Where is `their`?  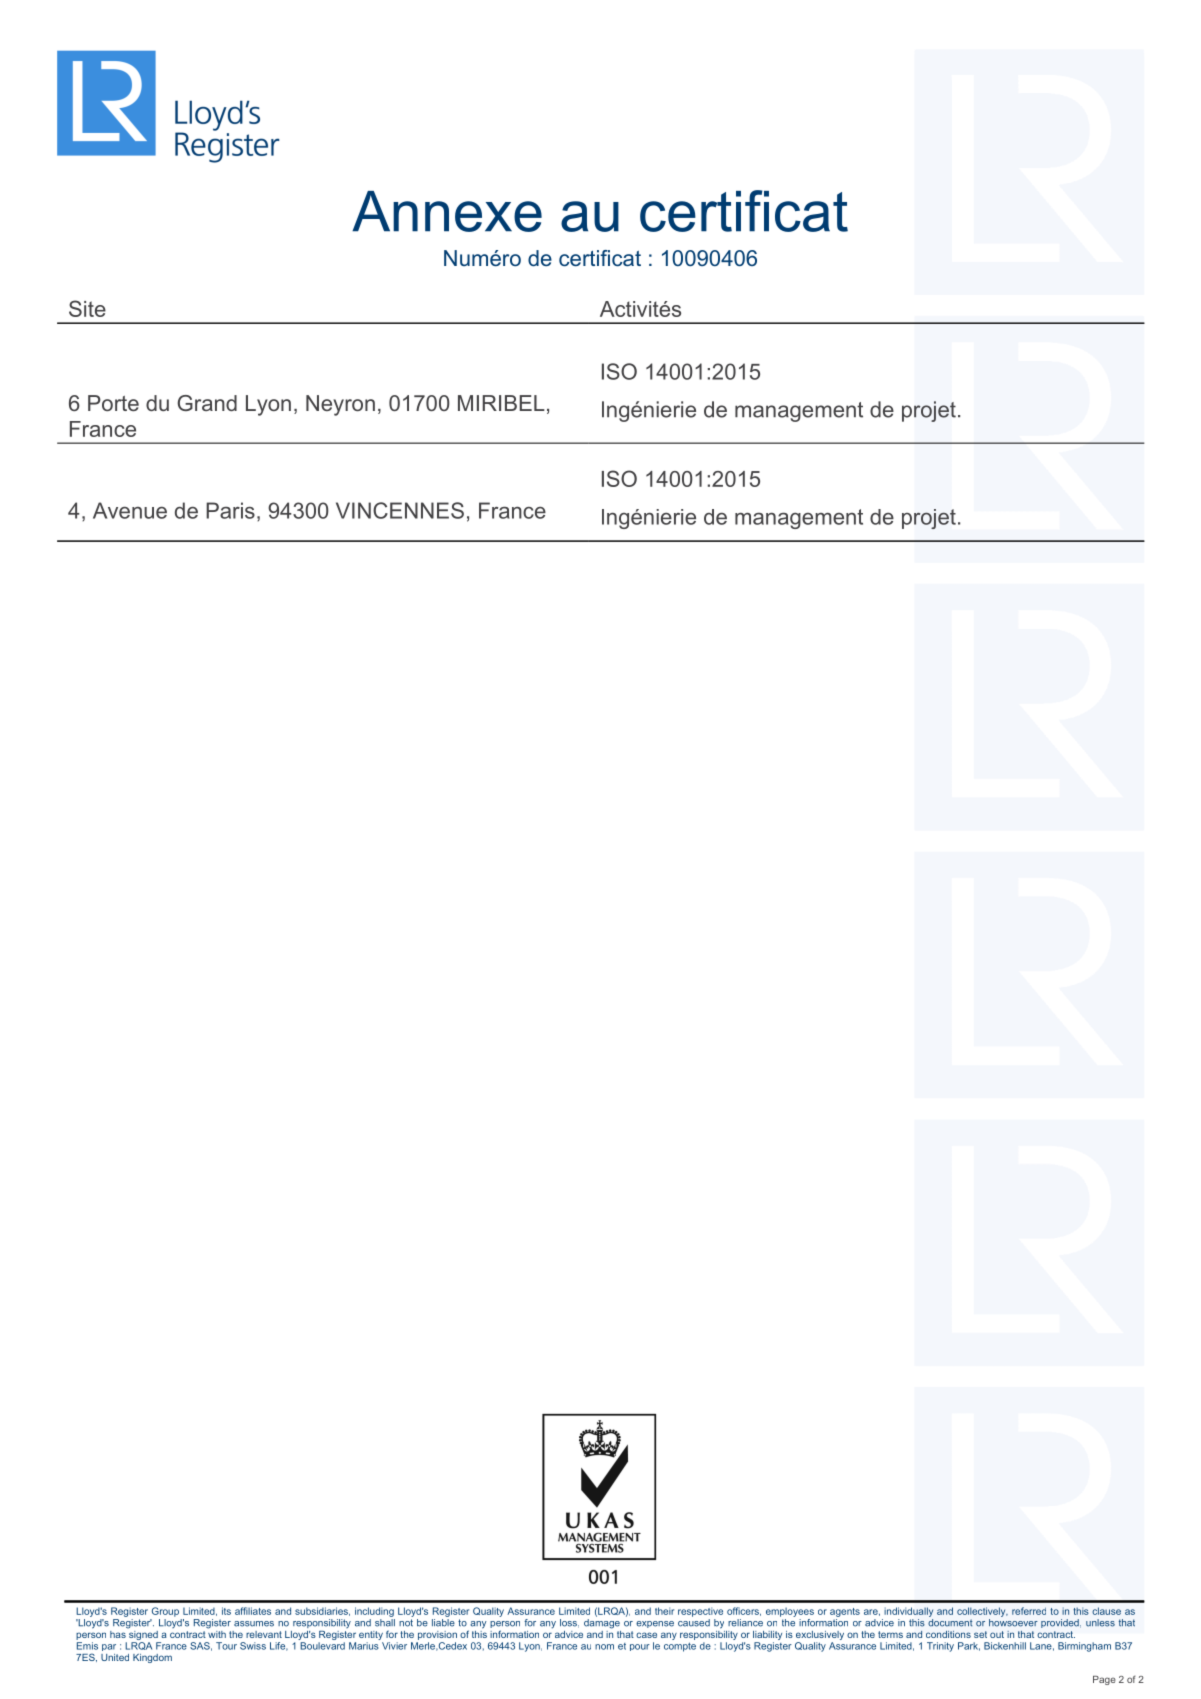 their is located at coordinates (664, 1611).
